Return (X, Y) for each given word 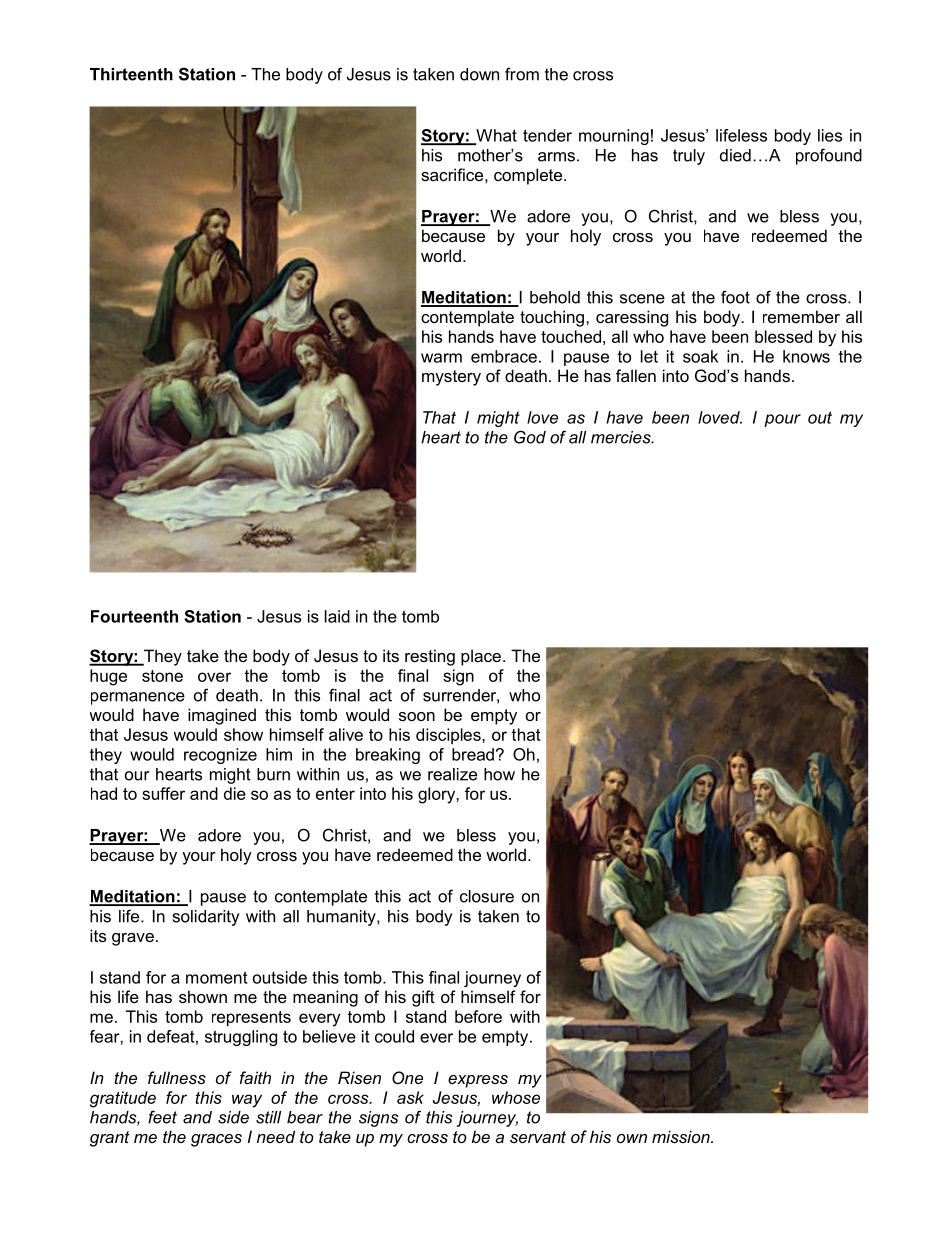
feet (162, 1117)
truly (689, 157)
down (479, 74)
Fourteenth (134, 616)
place (481, 657)
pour (782, 420)
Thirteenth (131, 74)
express (478, 1081)
